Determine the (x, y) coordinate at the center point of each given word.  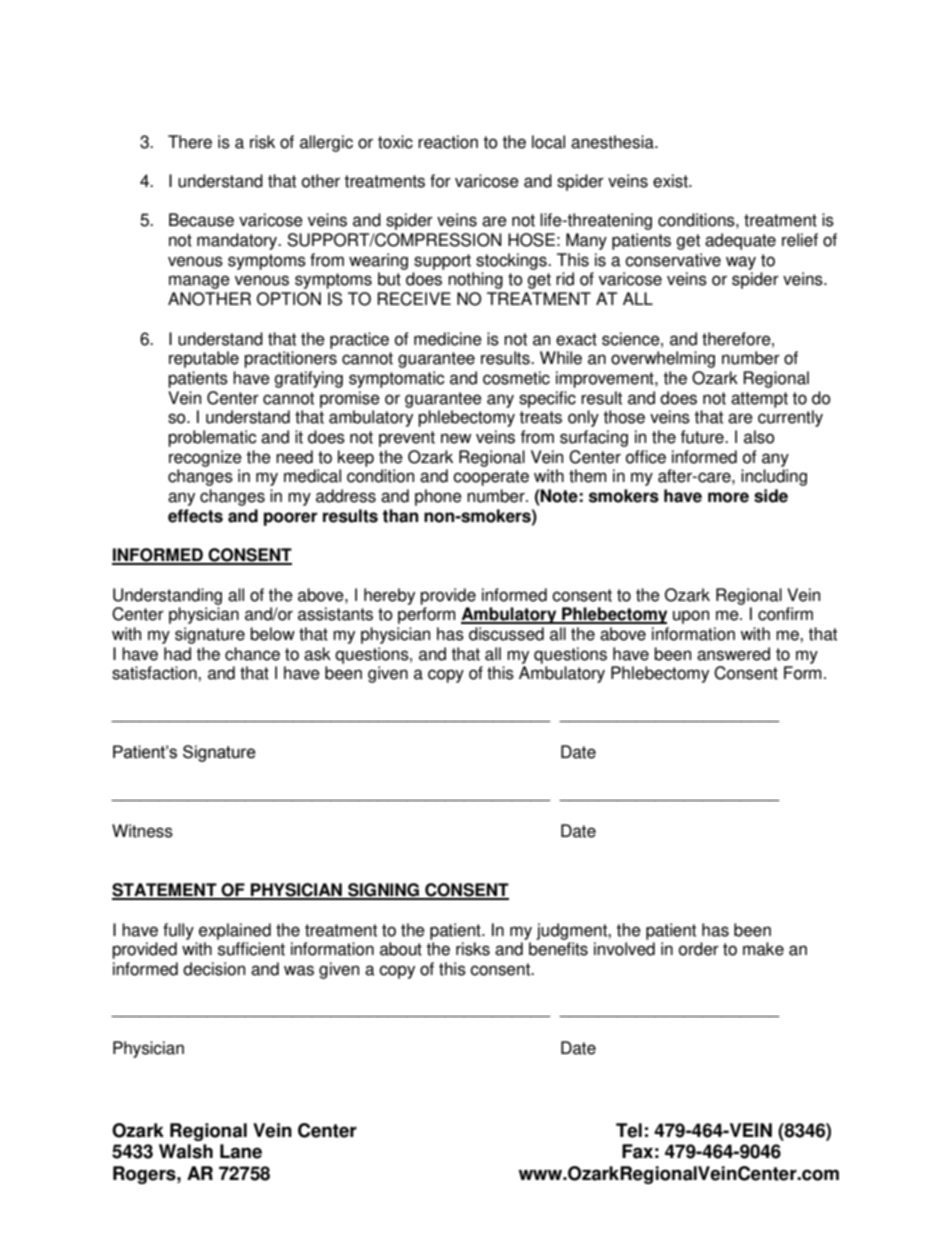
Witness (142, 831)
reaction (448, 142)
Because (201, 220)
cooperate (491, 478)
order (699, 949)
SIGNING (383, 891)
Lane (241, 1151)
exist (671, 181)
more (728, 497)
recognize (205, 458)
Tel (629, 1130)
